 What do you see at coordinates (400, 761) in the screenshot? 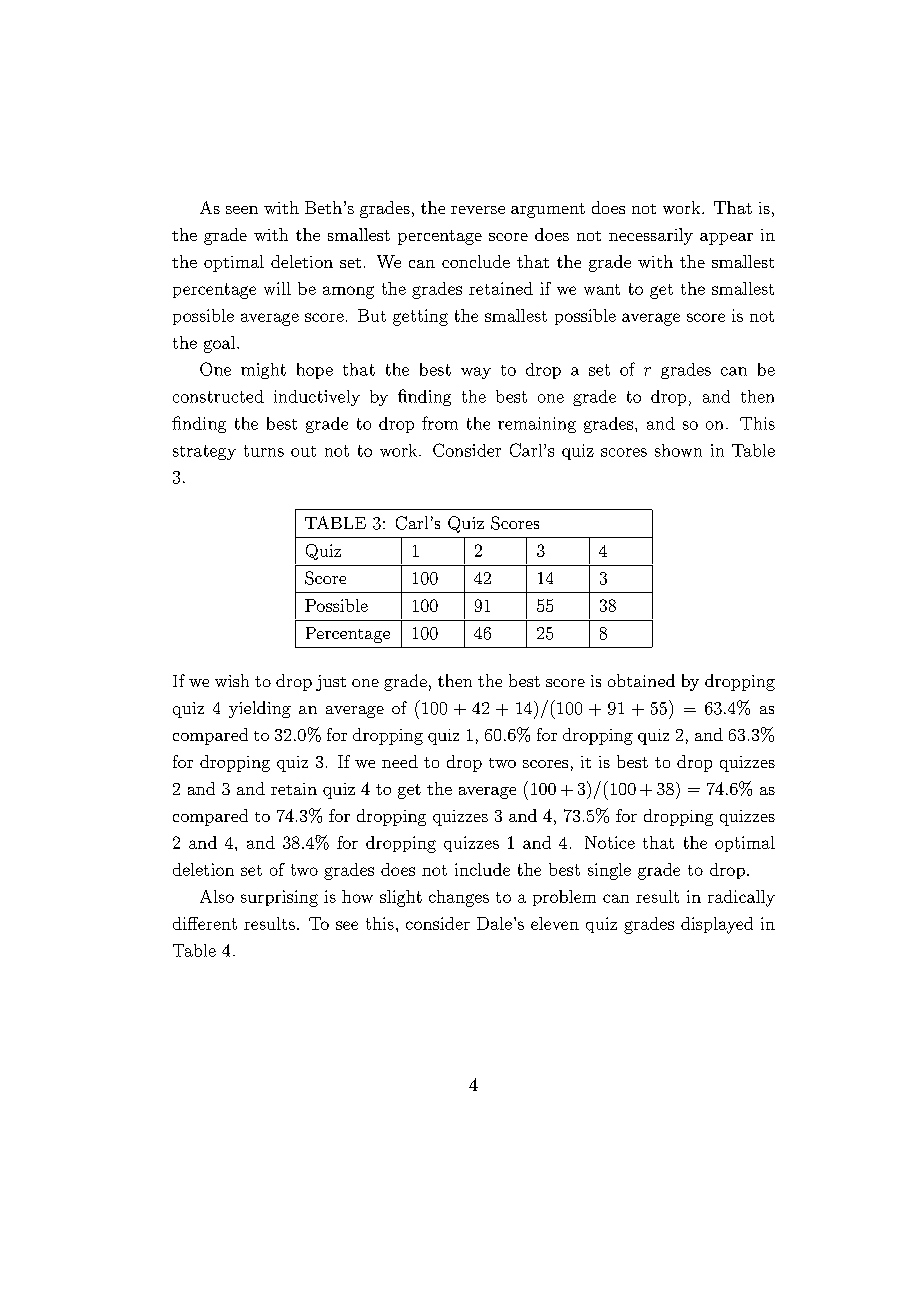
I see `need` at bounding box center [400, 761].
